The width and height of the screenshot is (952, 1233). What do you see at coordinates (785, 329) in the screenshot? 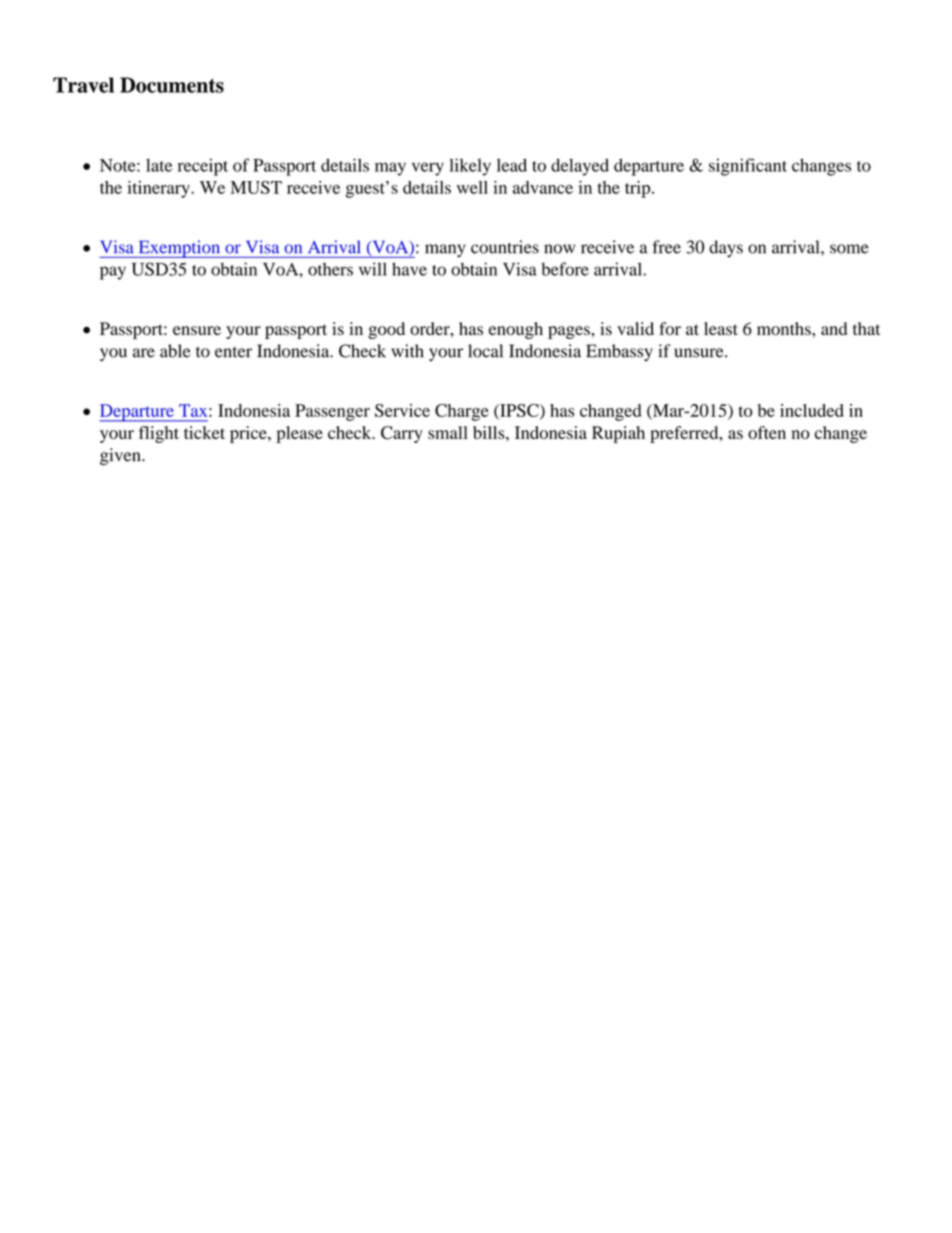
I see `months` at bounding box center [785, 329].
